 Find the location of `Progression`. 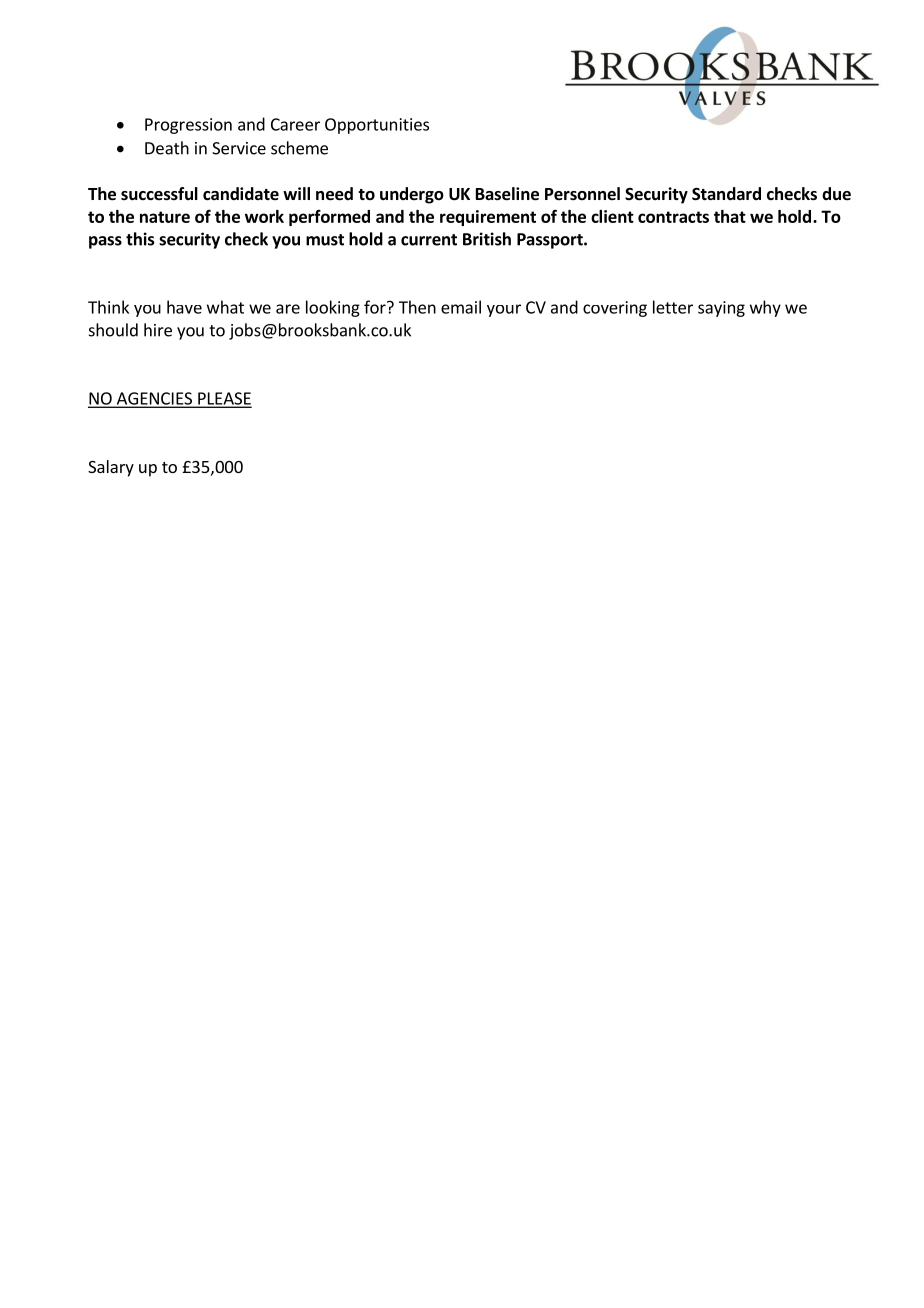

Progression is located at coordinates (188, 126).
